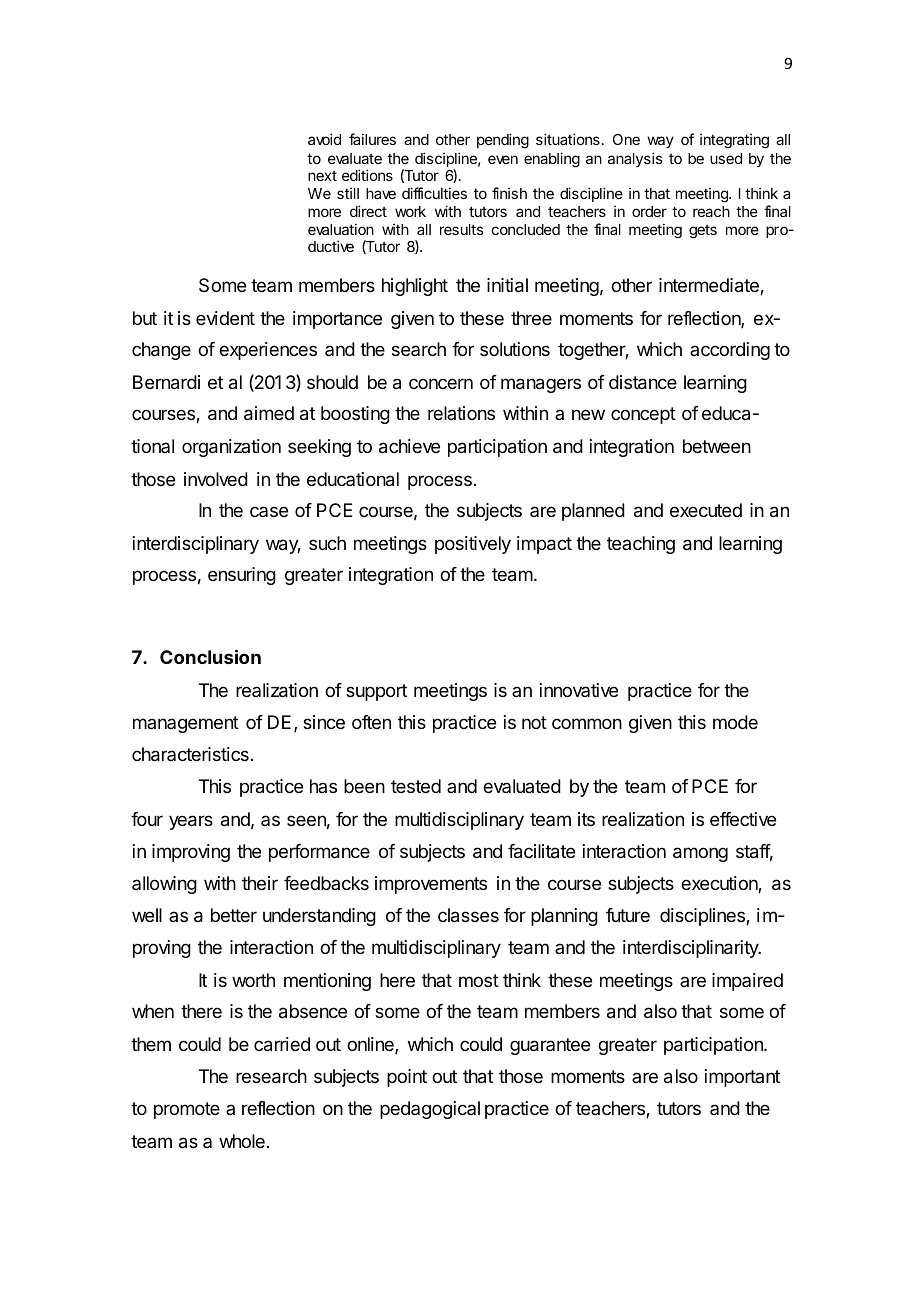 The height and width of the document is (1308, 924). I want to click on tested, so click(416, 786).
